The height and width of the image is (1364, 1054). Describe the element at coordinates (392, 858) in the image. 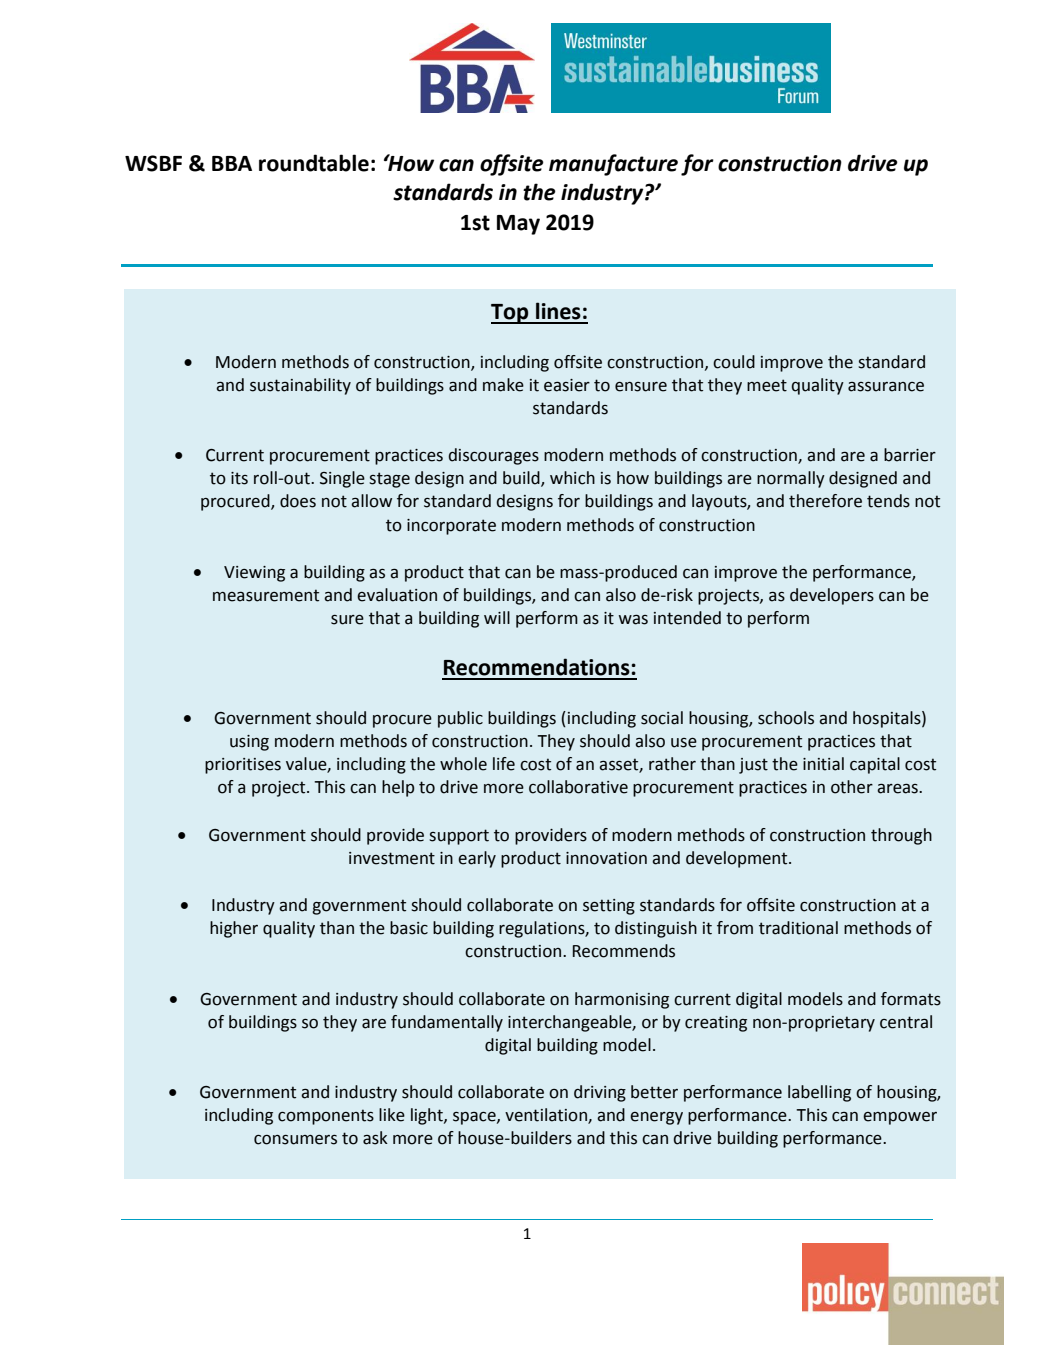

I see `investment` at that location.
